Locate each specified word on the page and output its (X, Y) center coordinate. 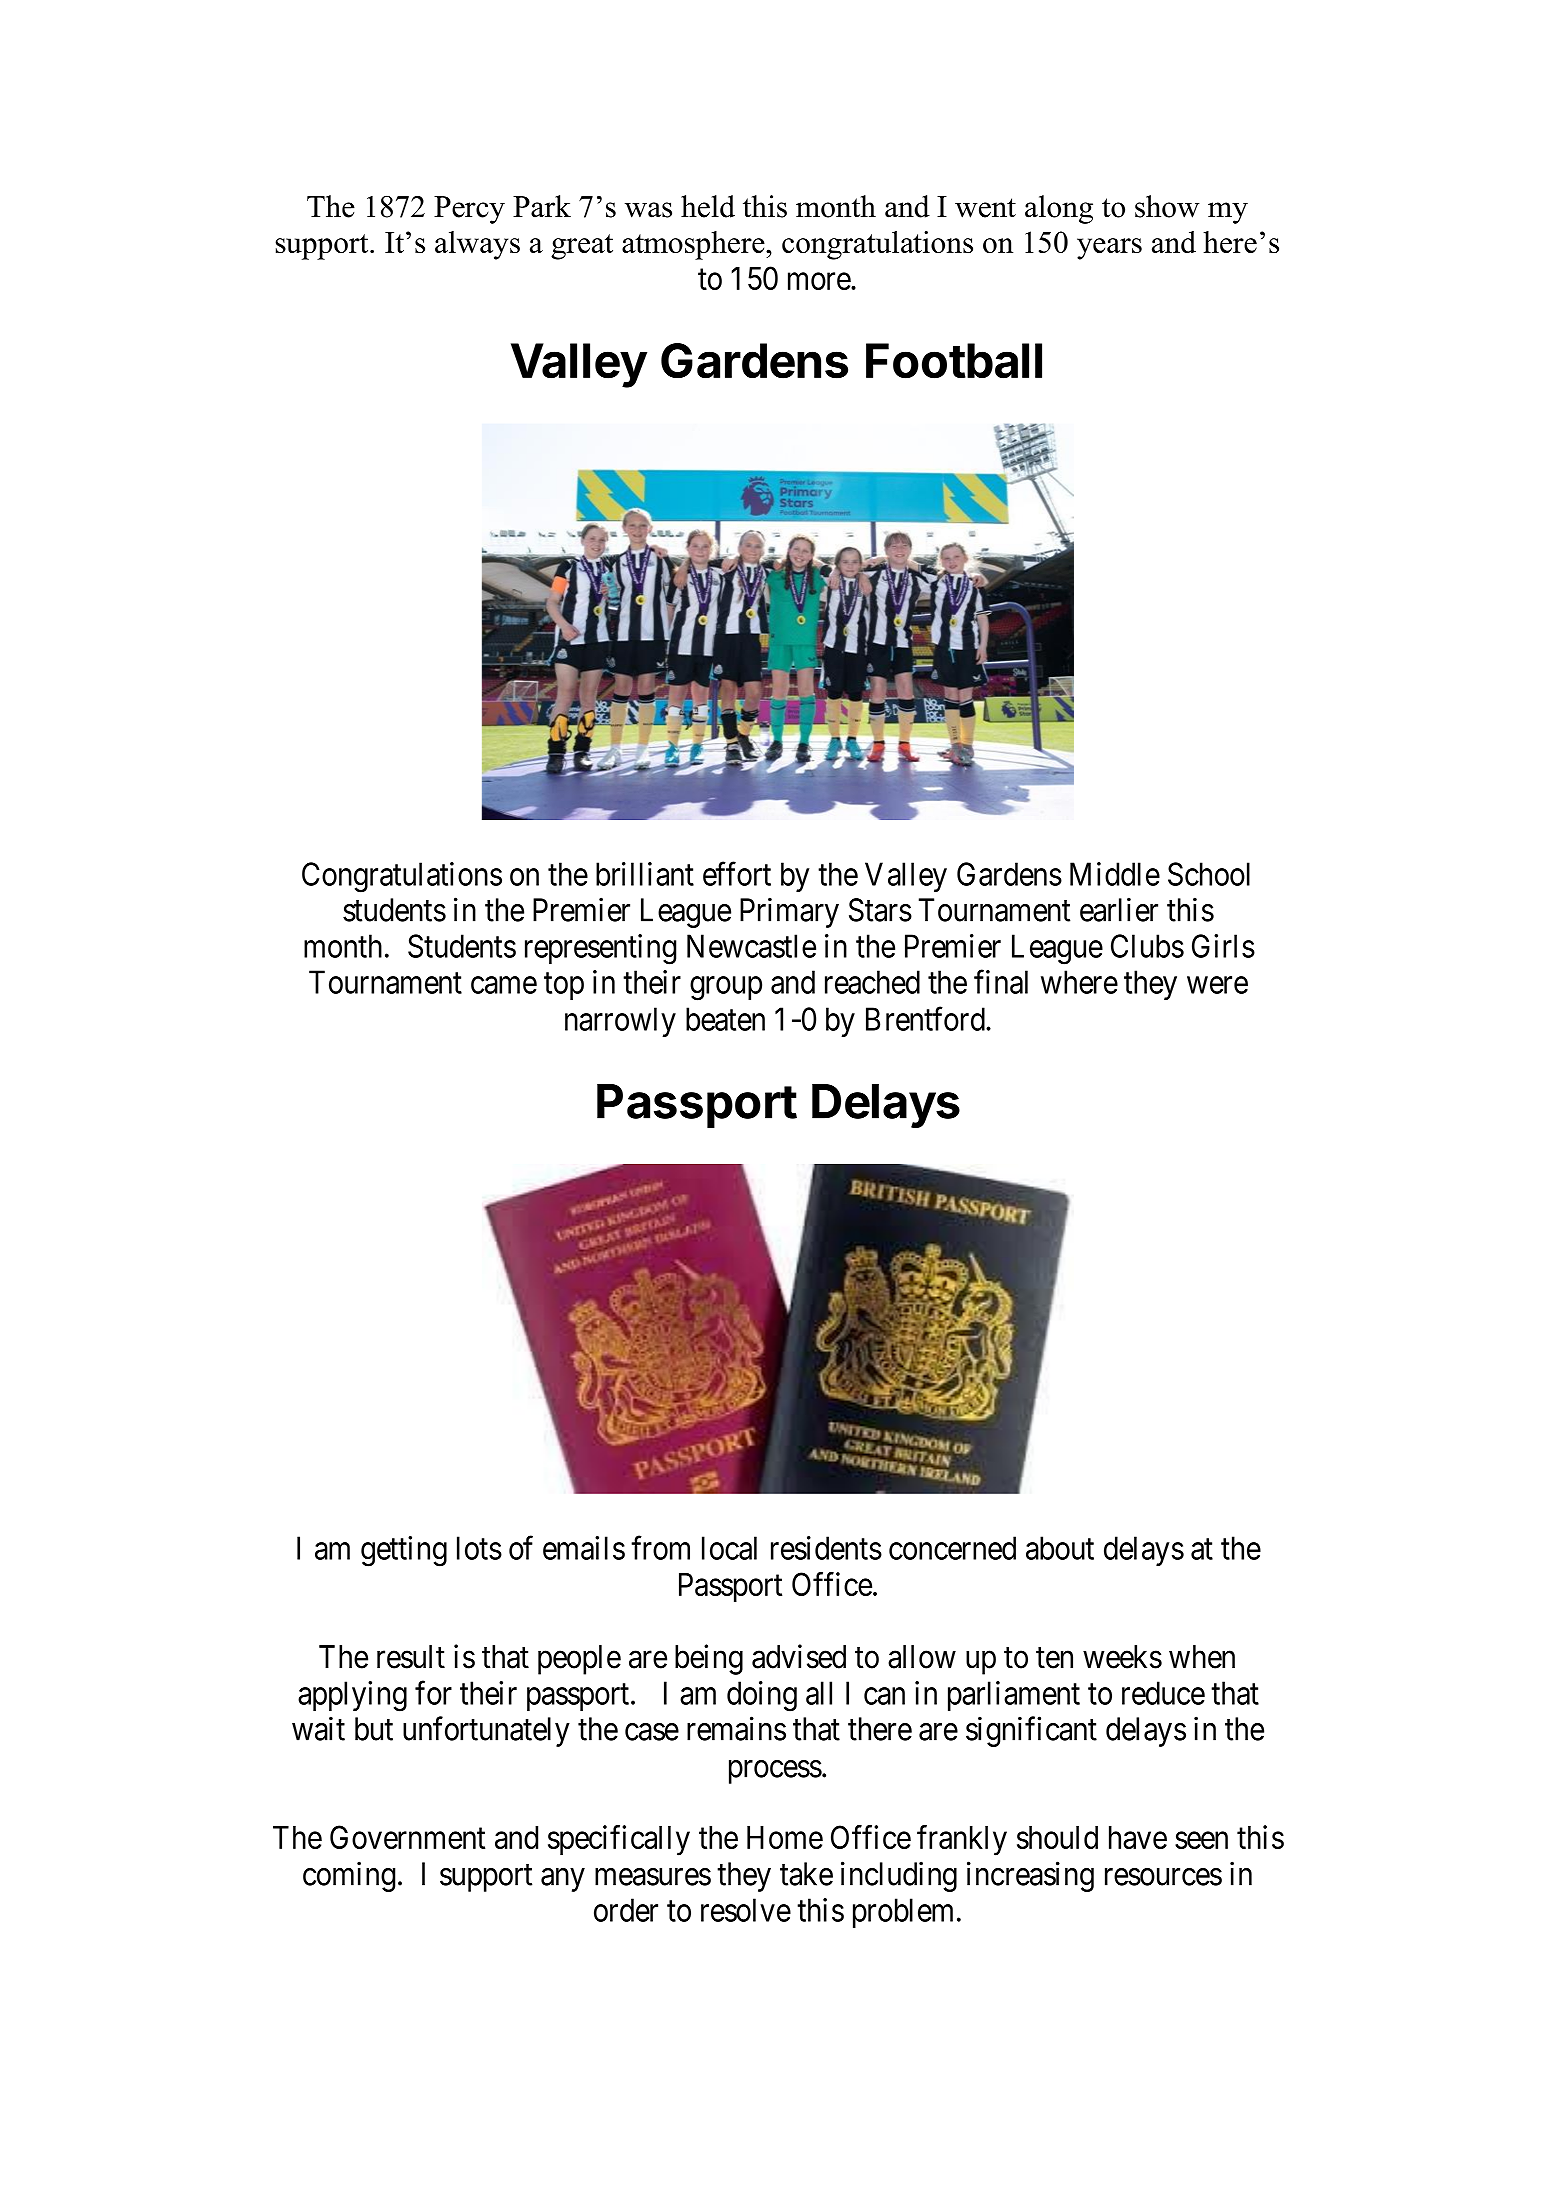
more (820, 281)
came (504, 985)
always (477, 245)
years (1109, 249)
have (1138, 1837)
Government (407, 1837)
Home (785, 1837)
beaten (725, 1019)
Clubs (1147, 946)
